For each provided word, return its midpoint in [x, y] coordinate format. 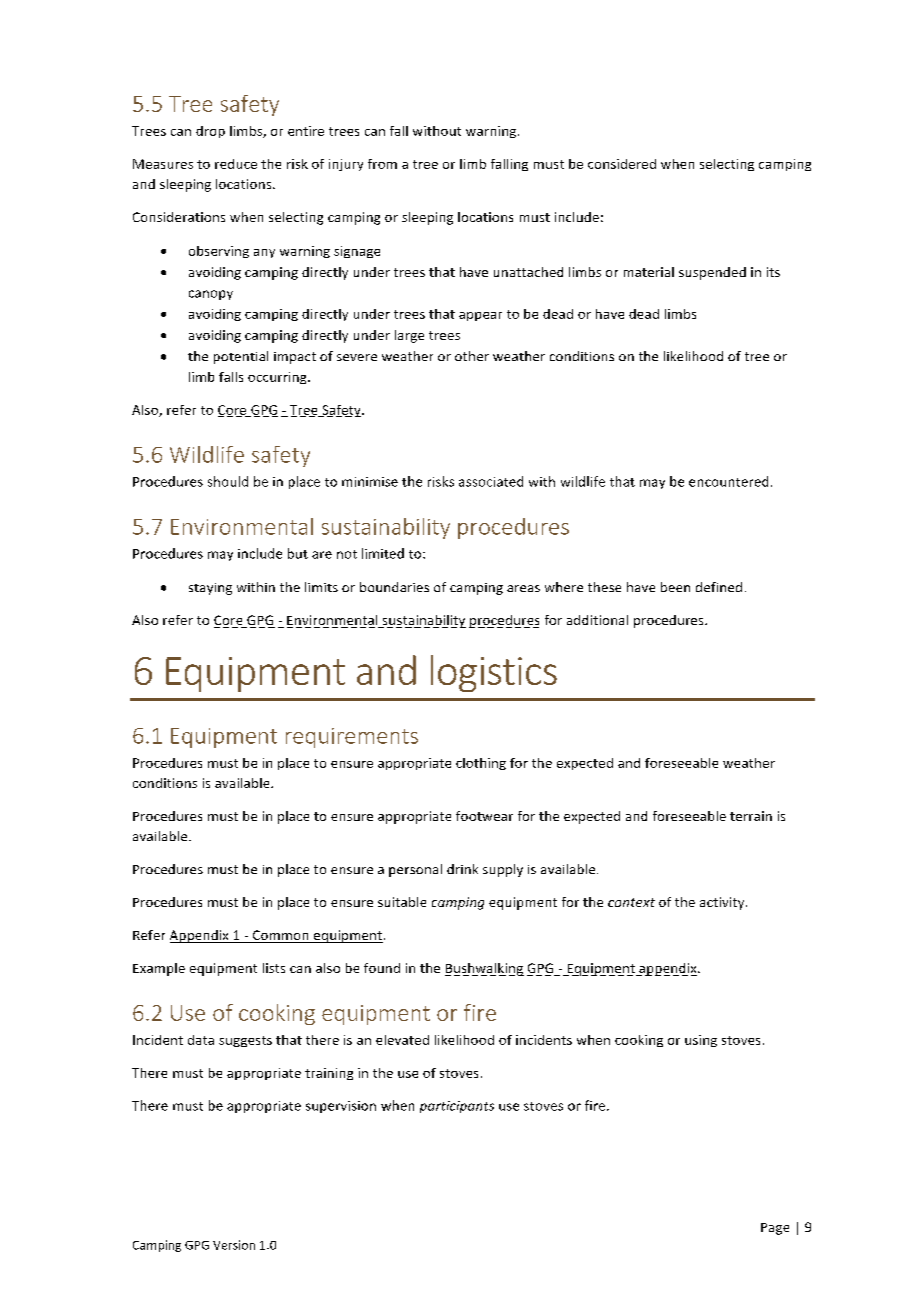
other [472, 356]
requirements [352, 738]
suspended [712, 273]
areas [523, 588]
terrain [751, 816]
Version [234, 1245]
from [382, 164]
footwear [484, 816]
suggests [245, 1041]
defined [719, 587]
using [701, 1041]
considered [622, 164]
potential [241, 357]
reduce [236, 164]
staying [210, 589]
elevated [402, 1040]
